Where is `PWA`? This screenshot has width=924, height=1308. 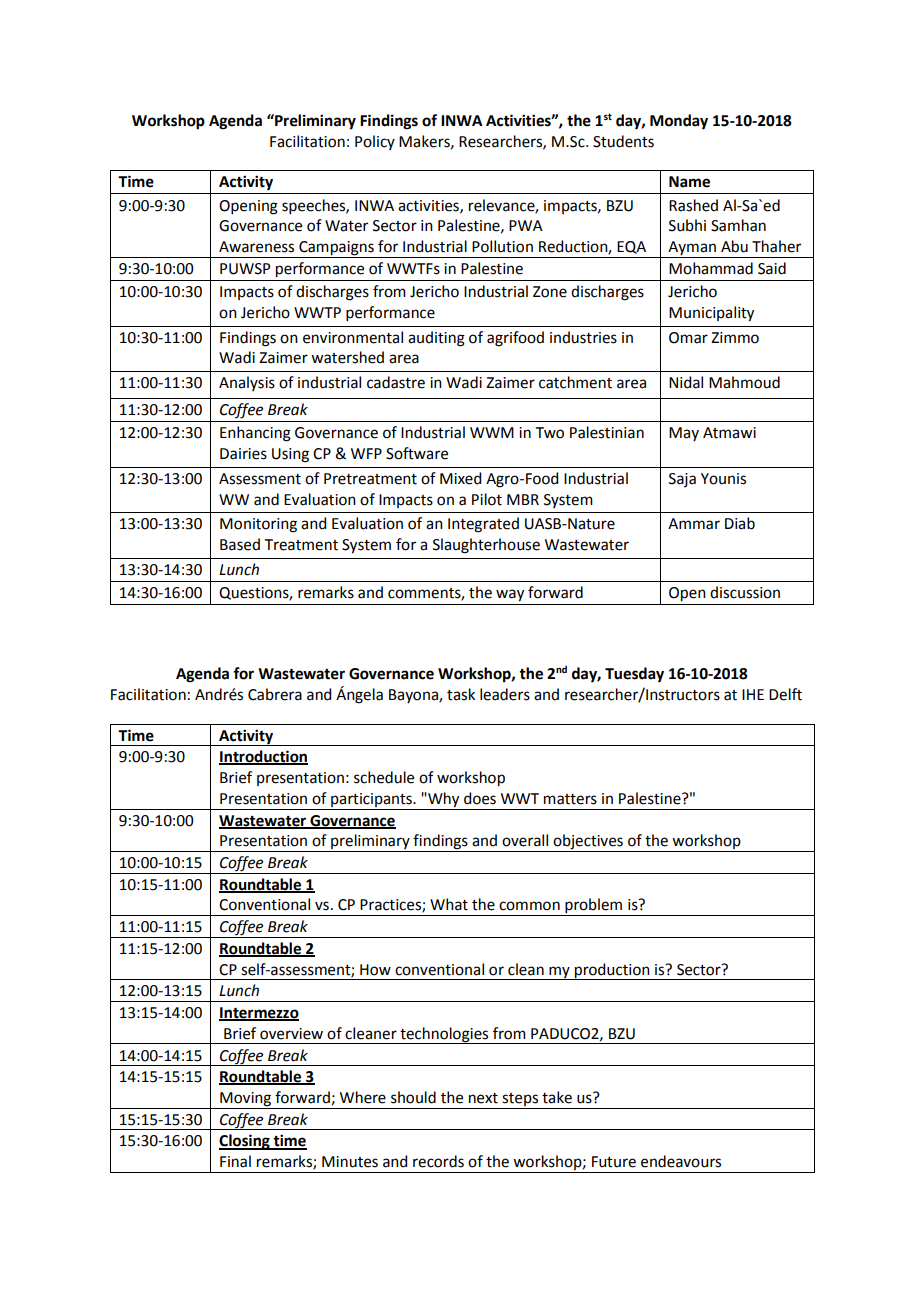
PWA is located at coordinates (526, 225).
